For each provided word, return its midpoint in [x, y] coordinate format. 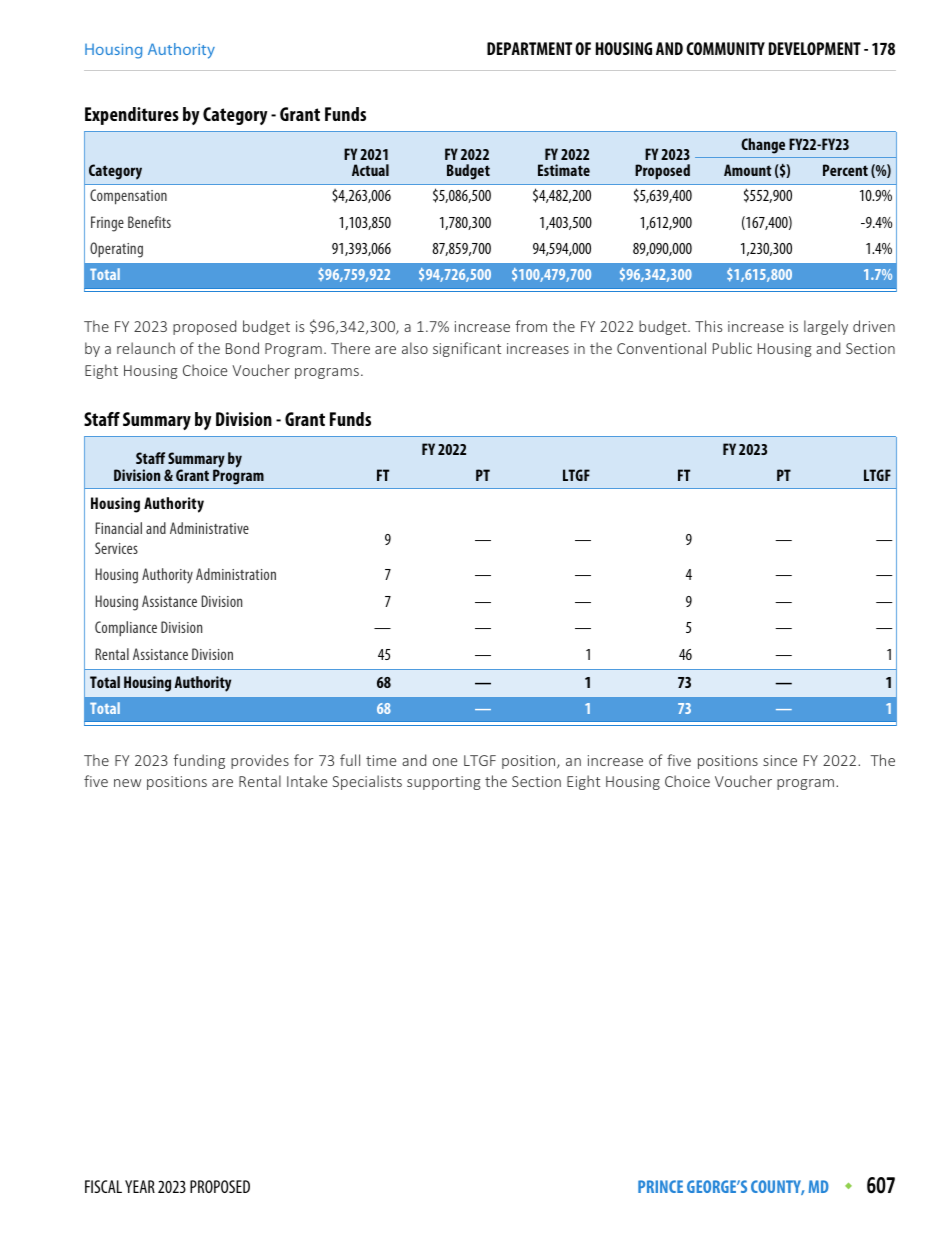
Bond [242, 348]
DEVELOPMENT [815, 48]
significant [467, 349]
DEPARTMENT [529, 48]
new [127, 783]
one [445, 762]
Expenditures [132, 116]
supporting [444, 783]
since [780, 760]
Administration [236, 574]
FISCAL [103, 1186]
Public [732, 348]
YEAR [140, 1186]
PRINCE [660, 1186]
